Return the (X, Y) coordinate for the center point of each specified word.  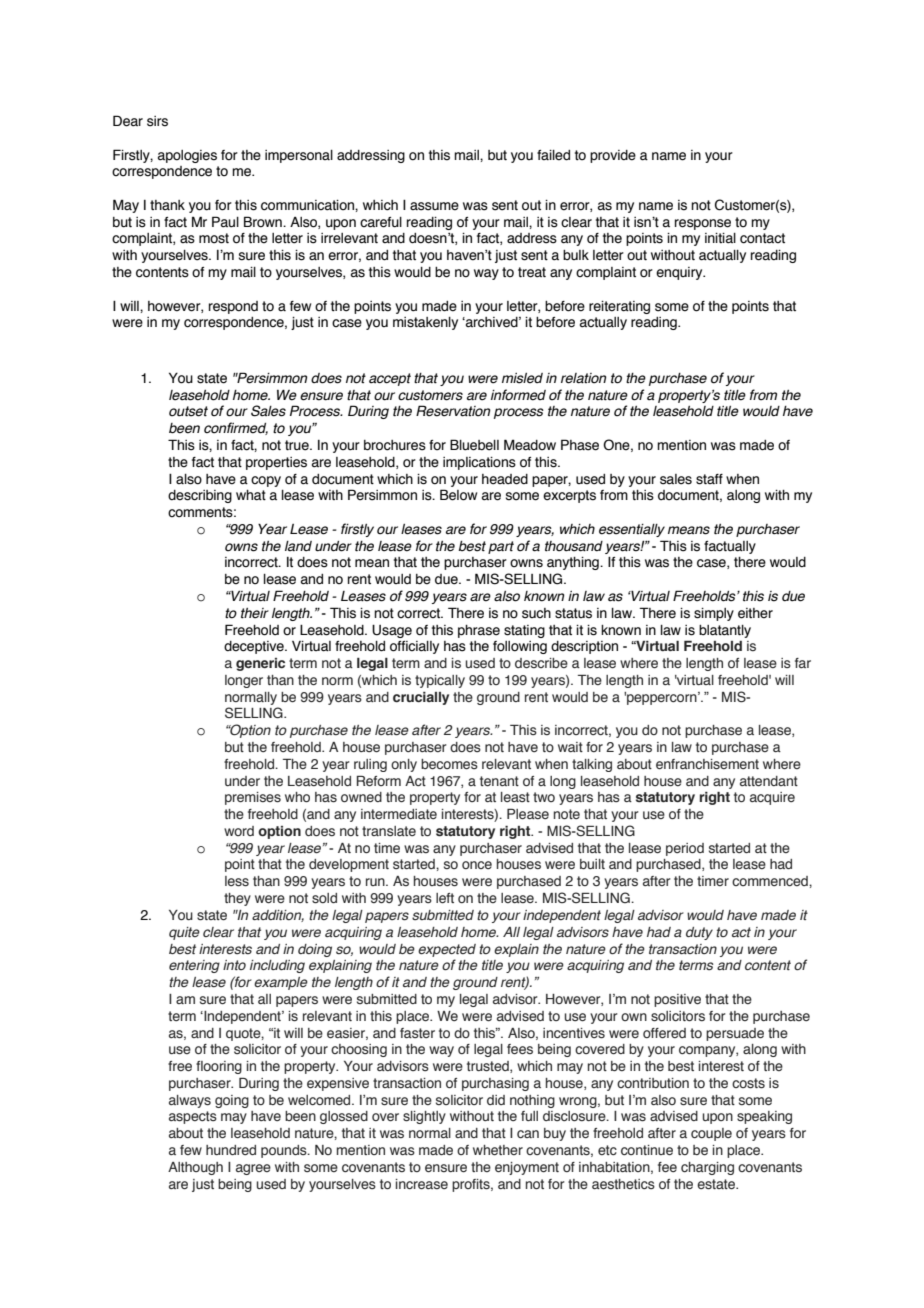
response (703, 224)
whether (498, 1150)
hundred (231, 1150)
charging (707, 1168)
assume (434, 206)
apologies (187, 156)
